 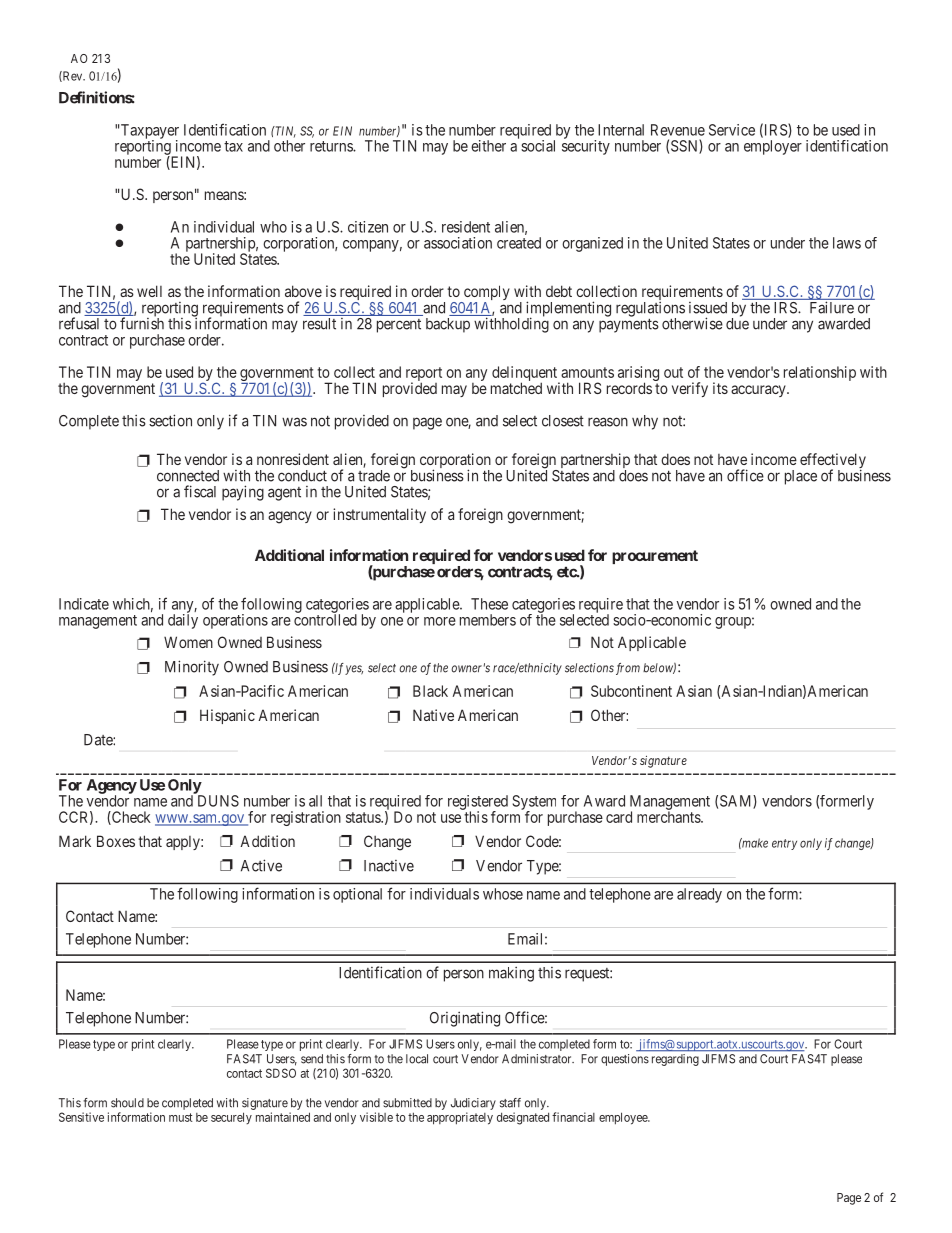 I want to click on either, so click(x=488, y=146).
